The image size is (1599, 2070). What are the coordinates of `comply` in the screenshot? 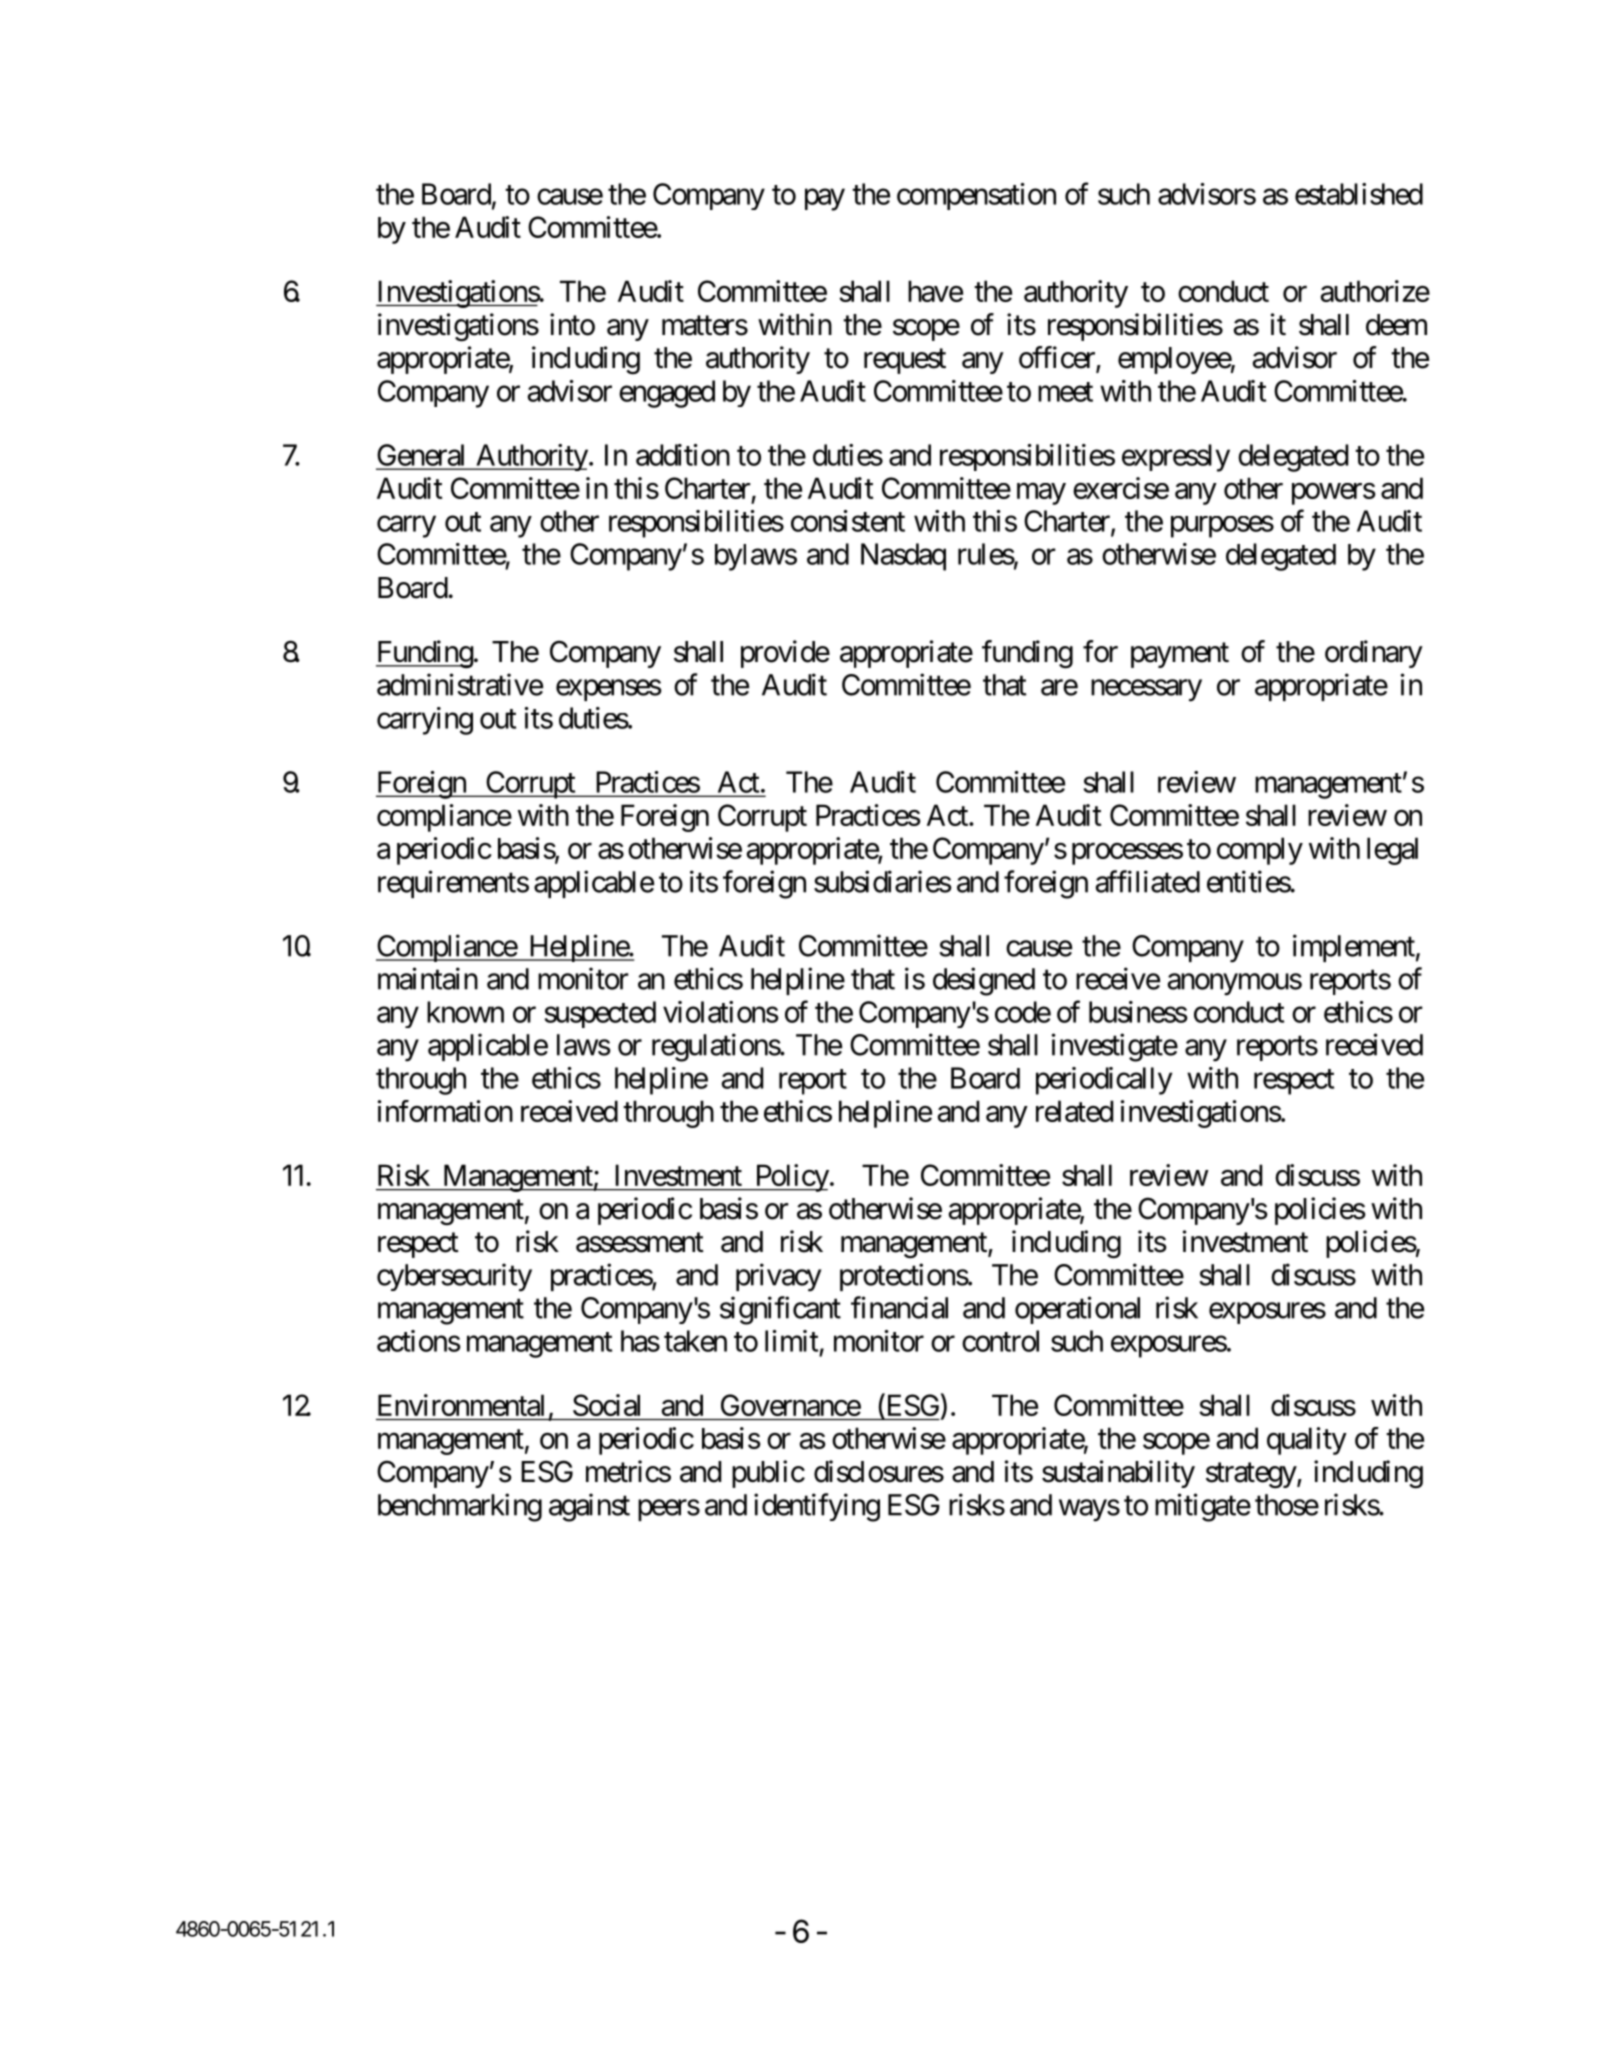 It's located at (1260, 851).
